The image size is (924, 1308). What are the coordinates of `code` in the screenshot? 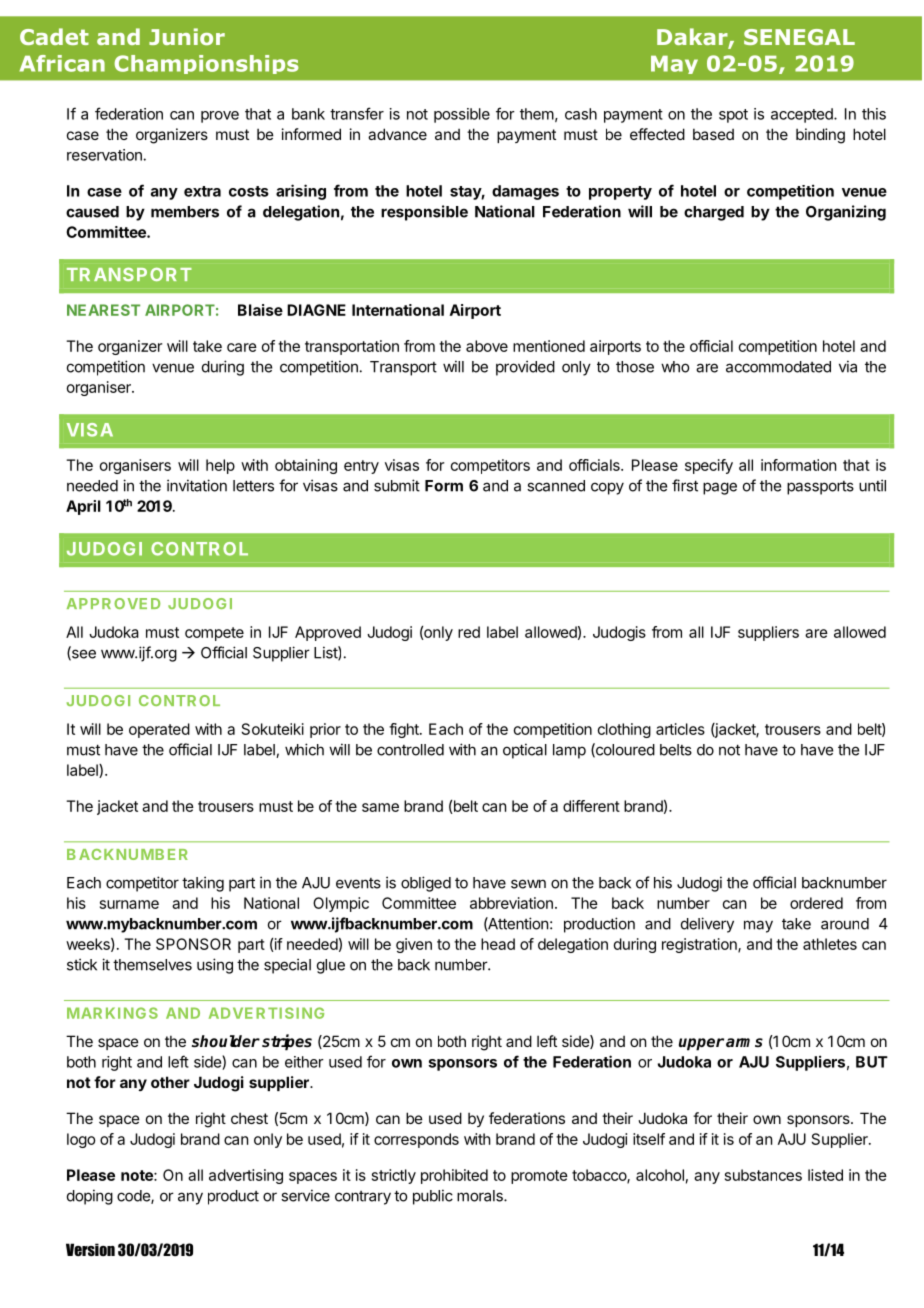 It's located at (134, 1197).
